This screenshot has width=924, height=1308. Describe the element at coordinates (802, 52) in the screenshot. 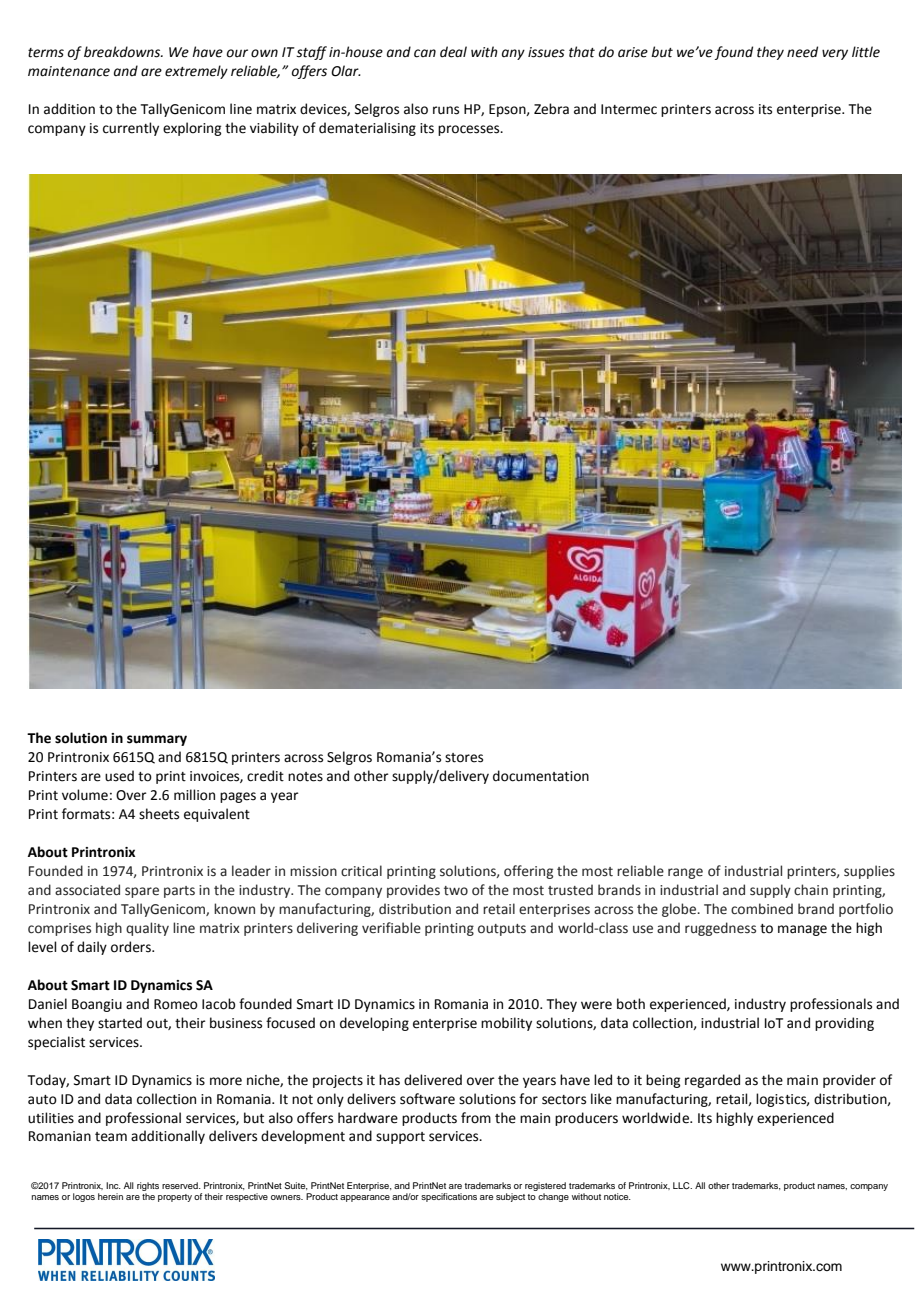

I see `need` at that location.
